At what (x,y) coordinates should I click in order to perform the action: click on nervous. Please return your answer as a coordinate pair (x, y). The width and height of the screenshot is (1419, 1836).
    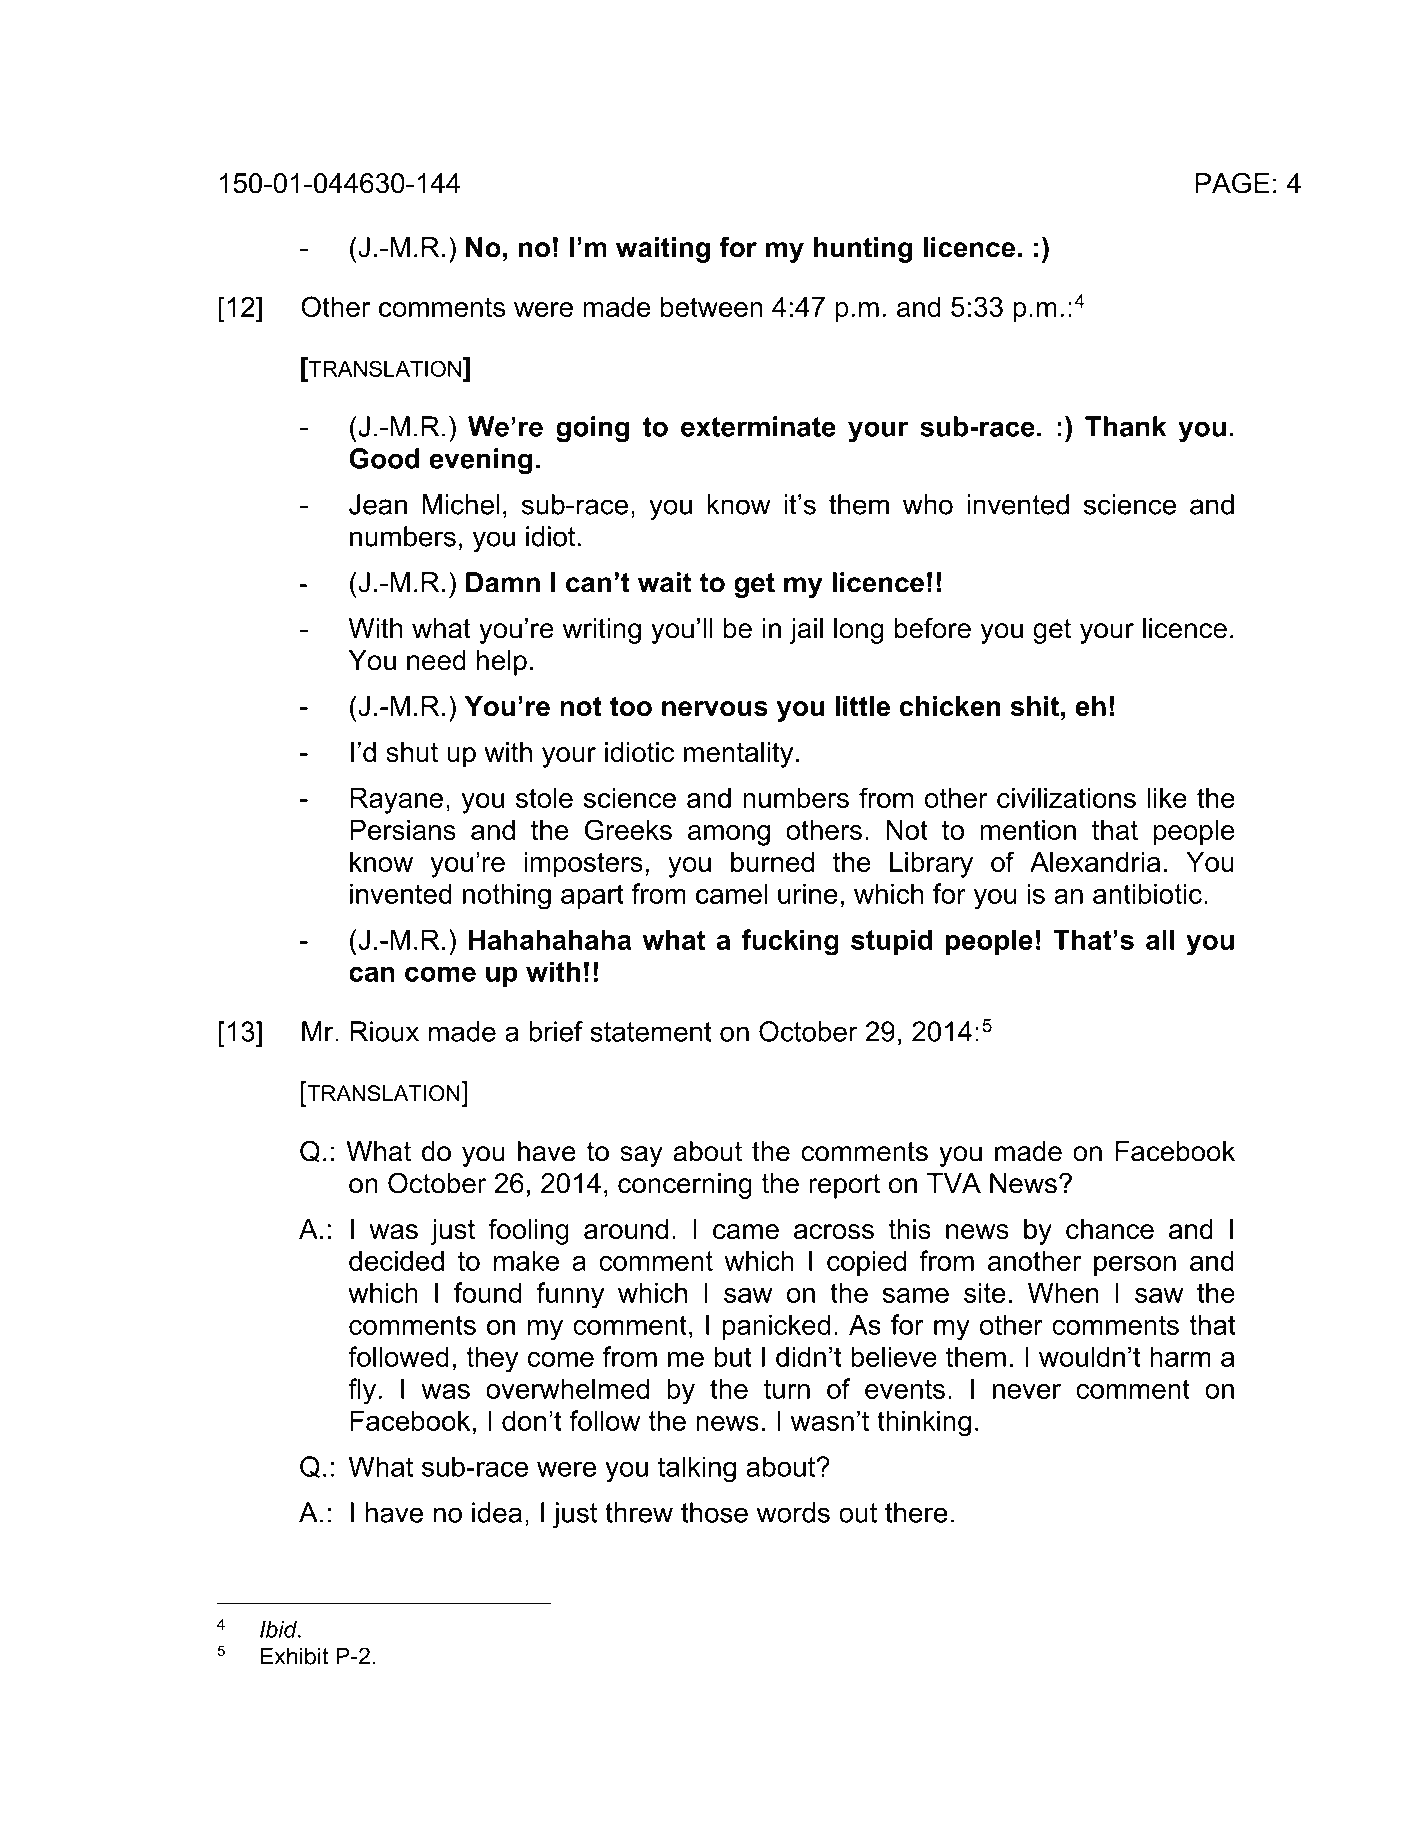
    Looking at the image, I should click on (715, 708).
